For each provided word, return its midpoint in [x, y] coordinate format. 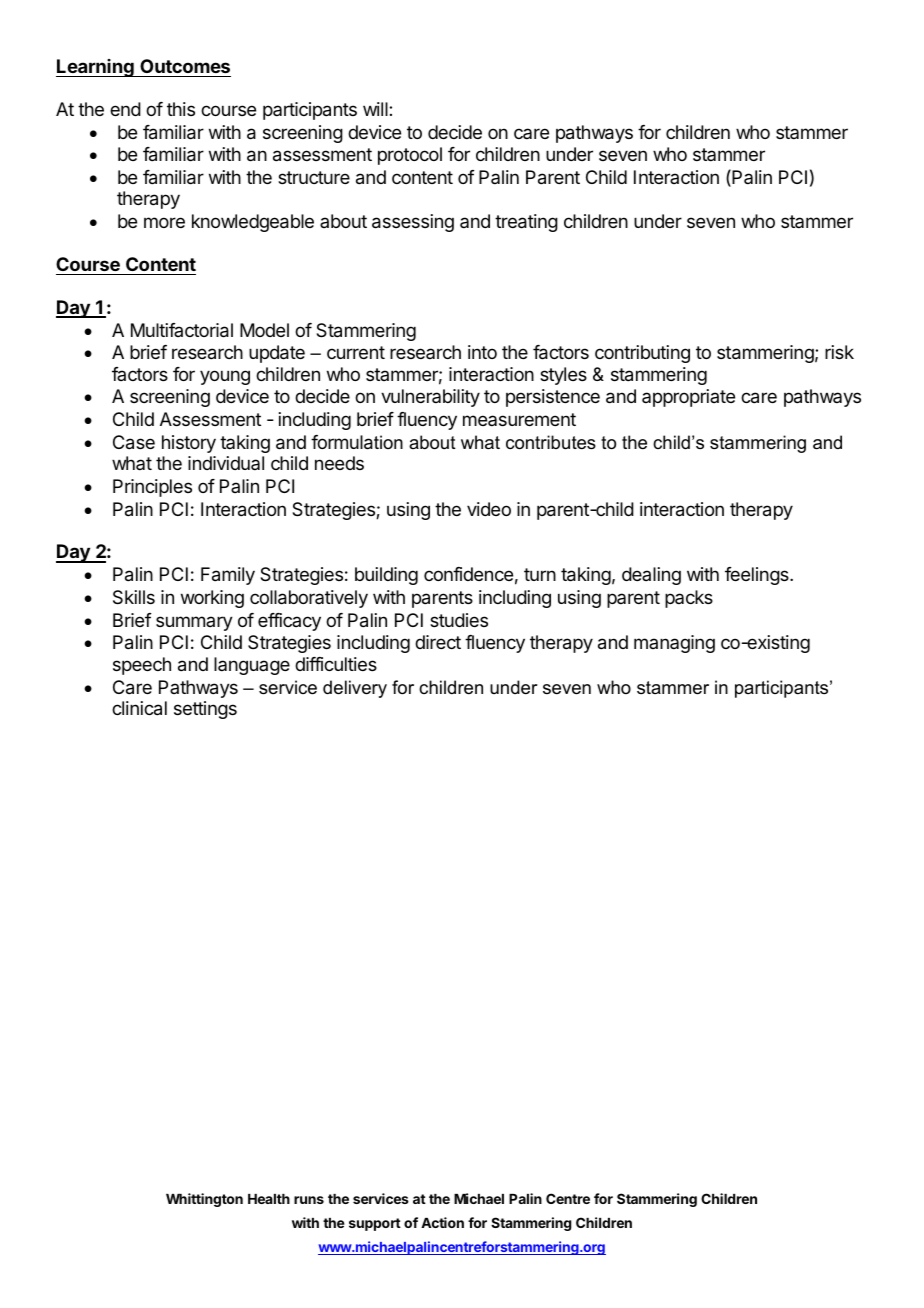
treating [526, 223]
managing [674, 644]
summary [194, 623]
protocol [410, 156]
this [181, 109]
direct [438, 642]
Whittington [204, 1200]
